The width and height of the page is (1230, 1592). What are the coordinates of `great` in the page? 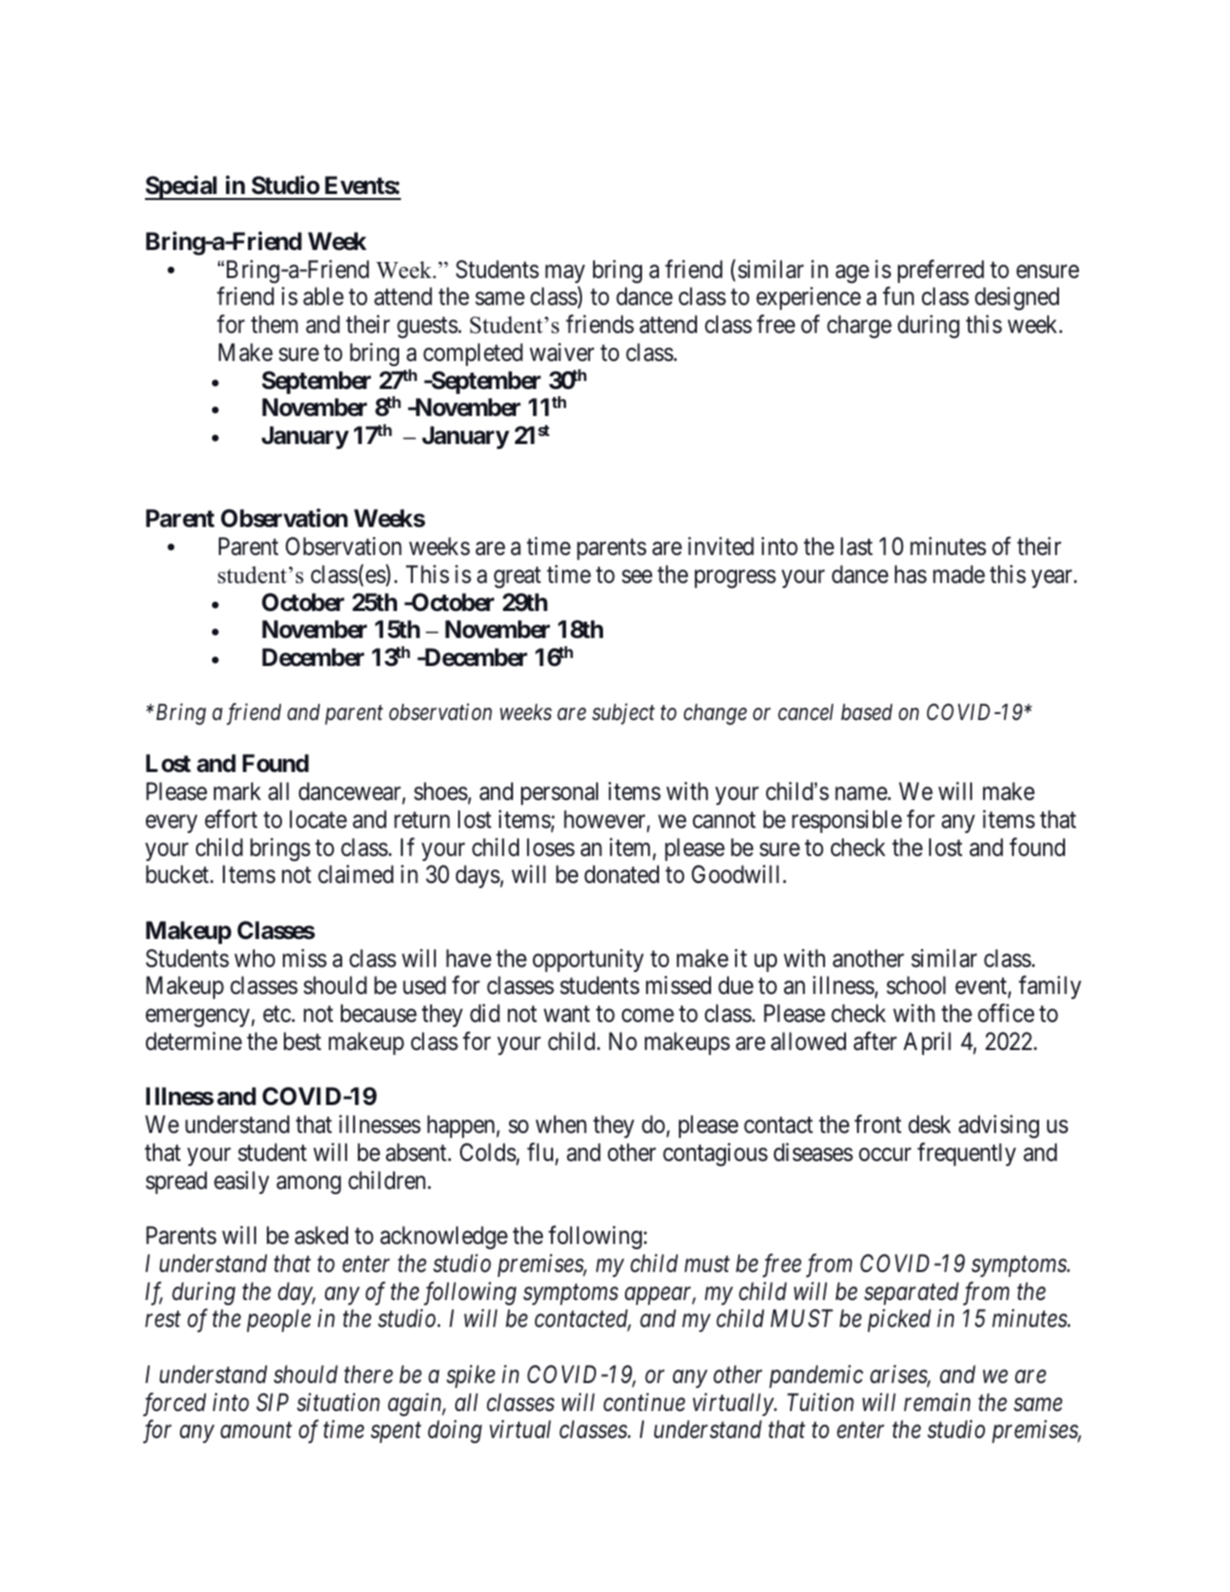 It's located at (517, 577).
